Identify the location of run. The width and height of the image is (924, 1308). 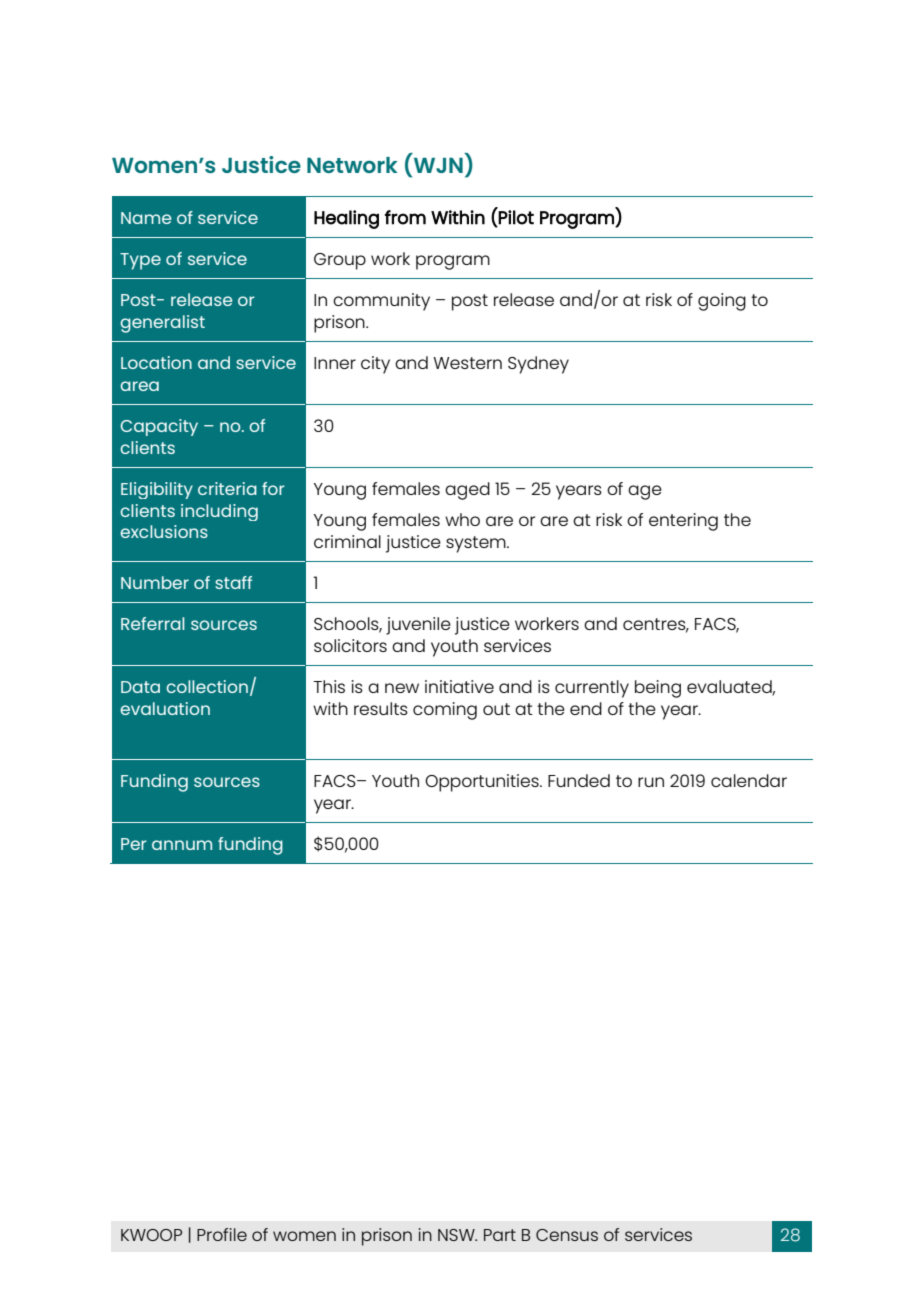
(651, 782).
